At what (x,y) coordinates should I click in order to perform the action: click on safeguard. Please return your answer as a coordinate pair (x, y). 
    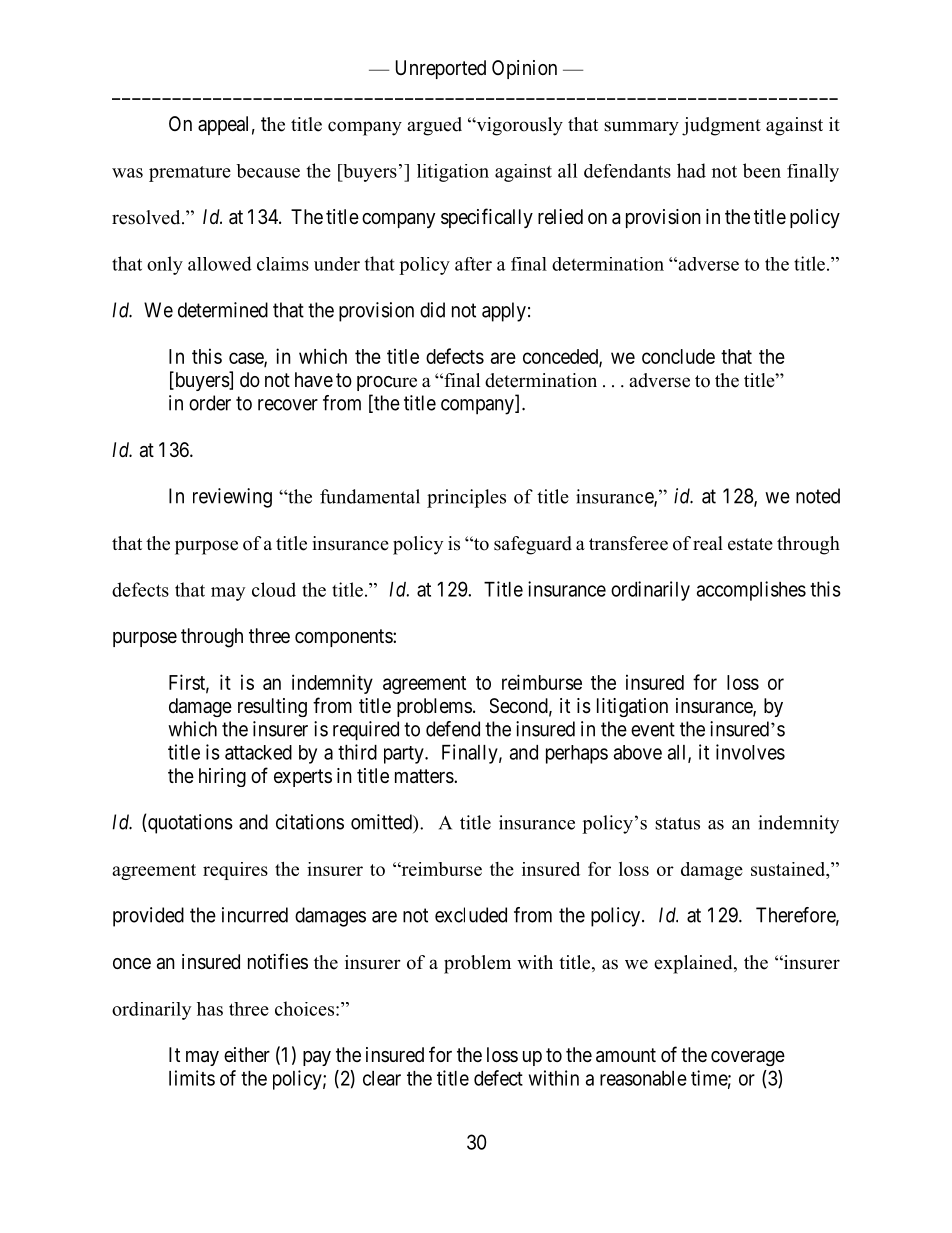
    Looking at the image, I should click on (533, 545).
